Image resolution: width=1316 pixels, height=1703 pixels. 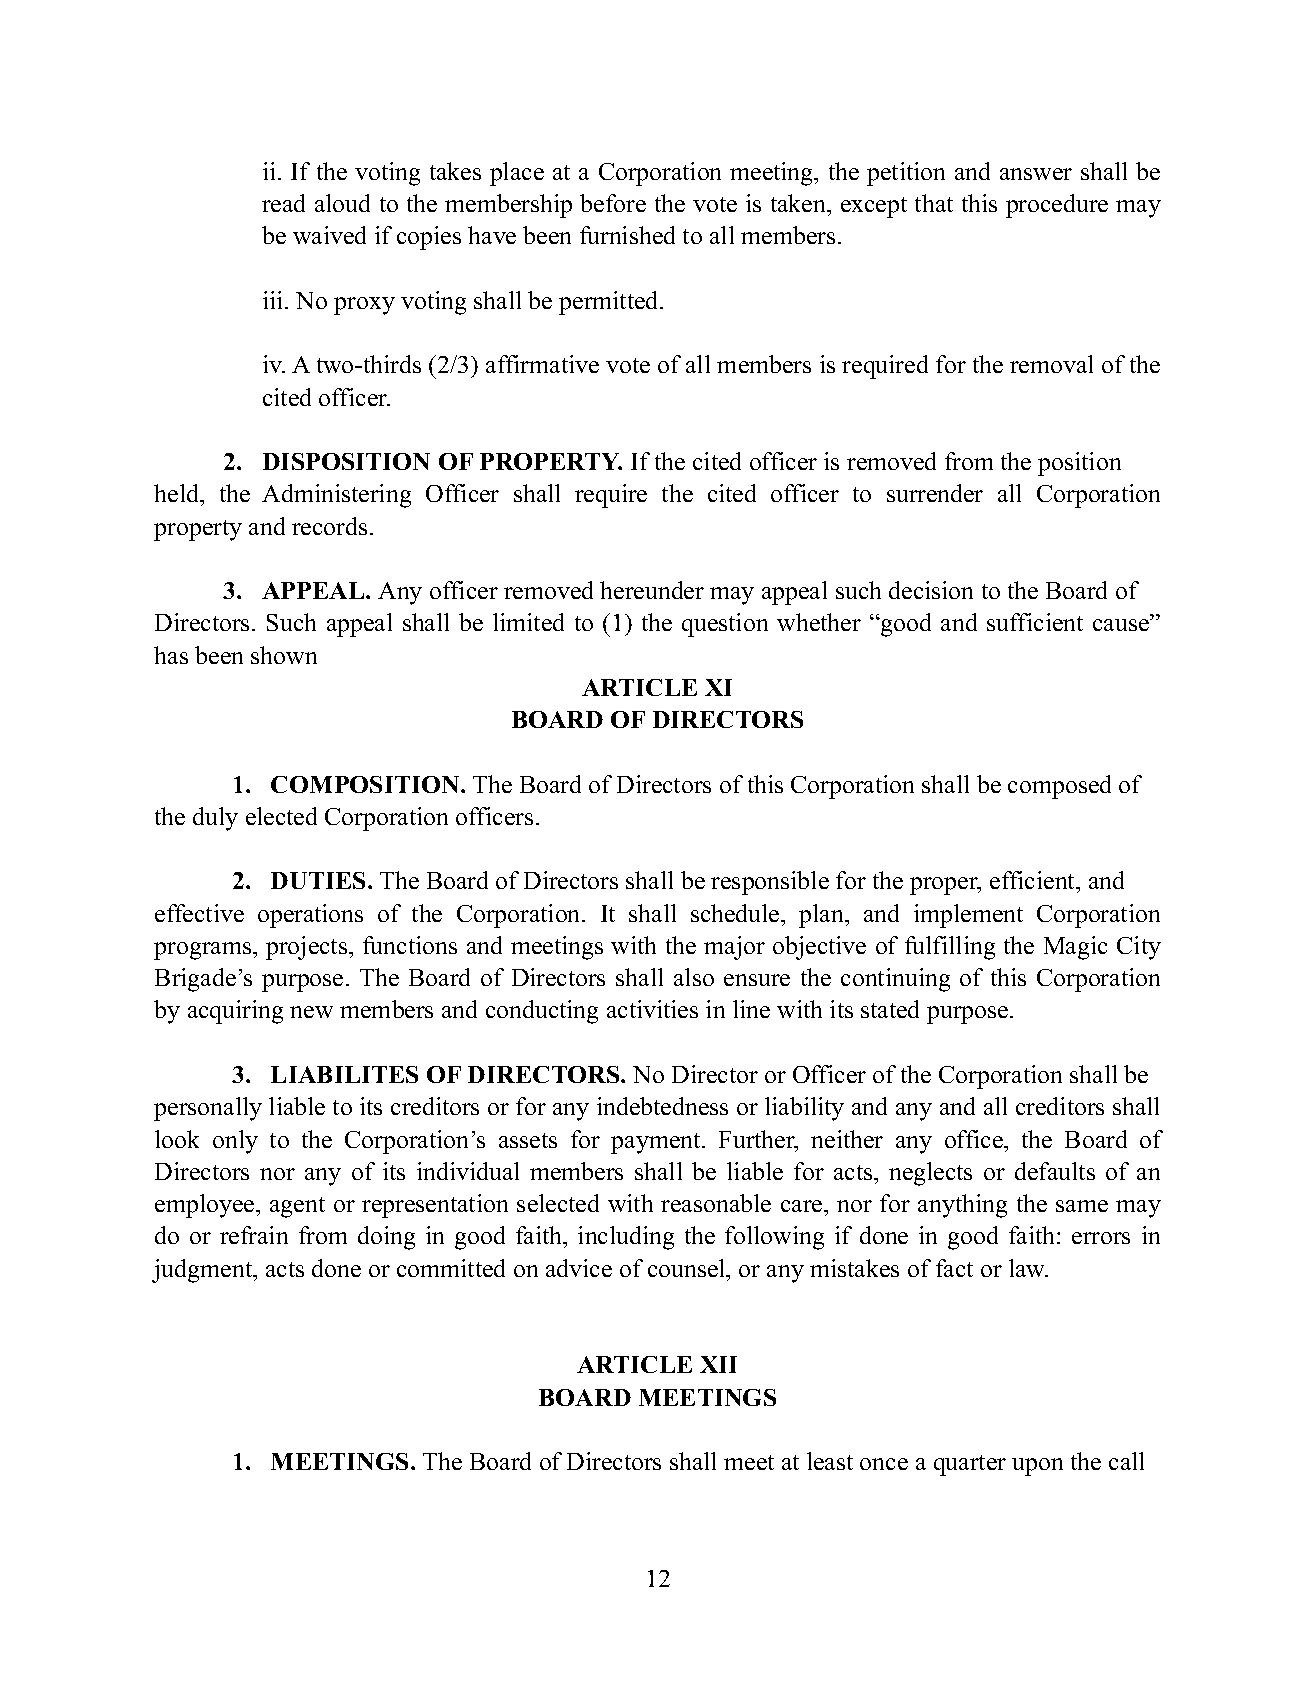 I want to click on read, so click(x=283, y=203).
